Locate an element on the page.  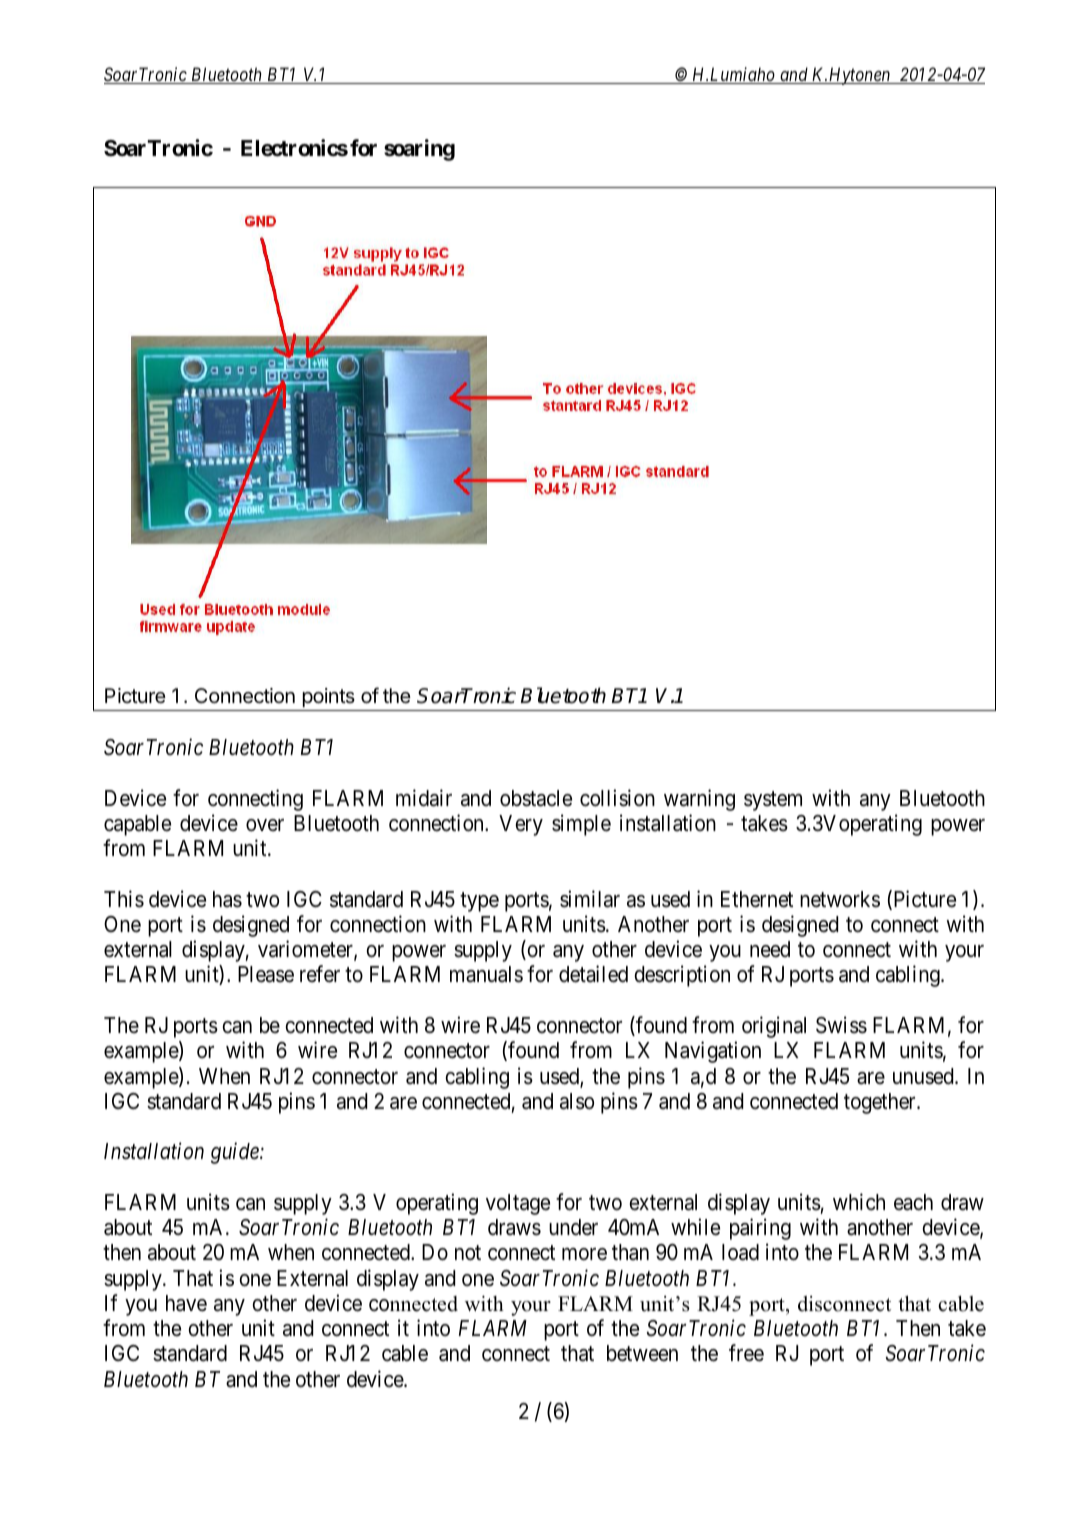
between is located at coordinates (642, 1353).
